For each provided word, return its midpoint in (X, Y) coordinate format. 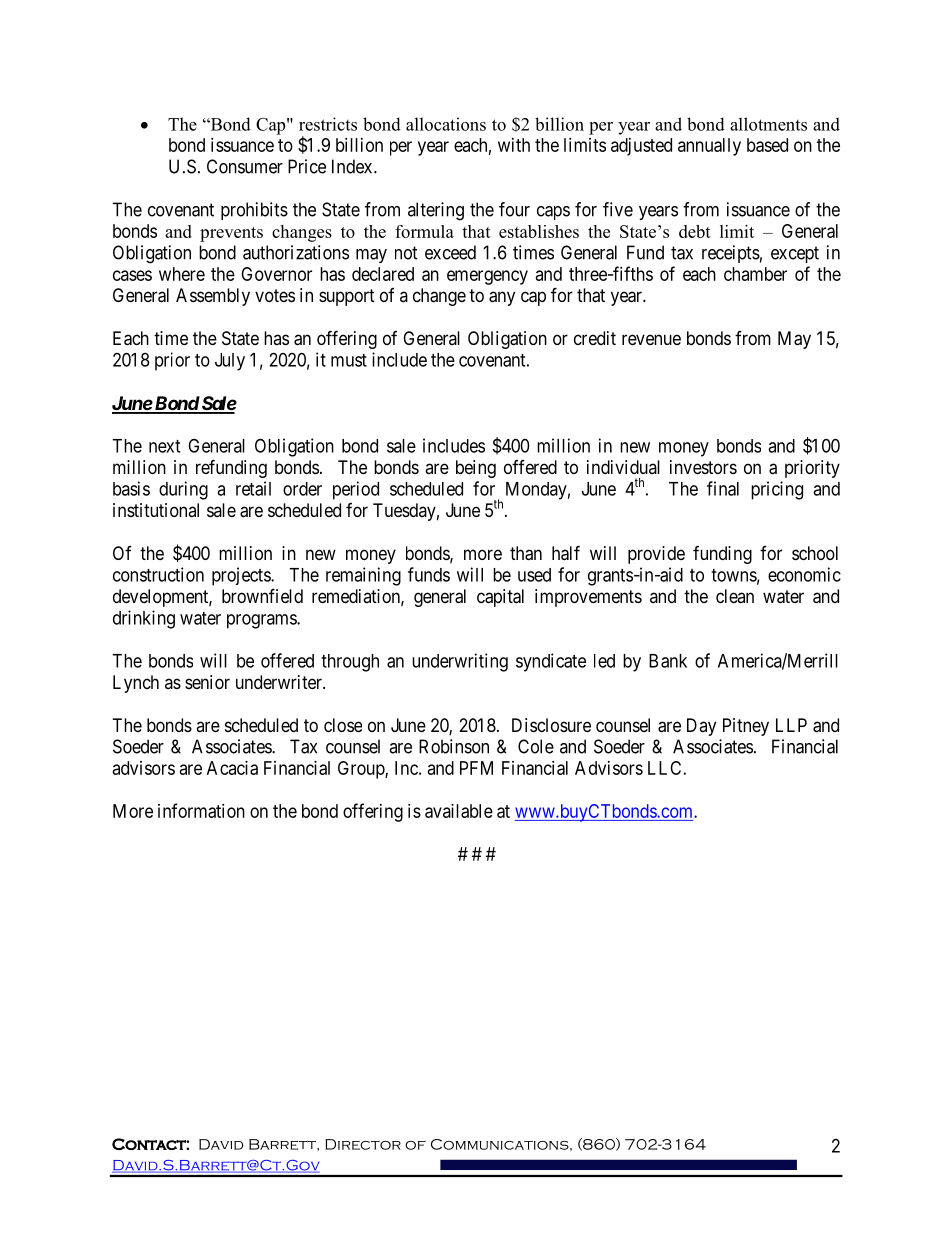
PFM (476, 768)
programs (262, 621)
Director (363, 1144)
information (201, 810)
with (514, 145)
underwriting (460, 662)
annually (709, 147)
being (476, 469)
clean (735, 596)
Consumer (245, 166)
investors (703, 467)
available (459, 811)
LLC (664, 768)
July (230, 362)
